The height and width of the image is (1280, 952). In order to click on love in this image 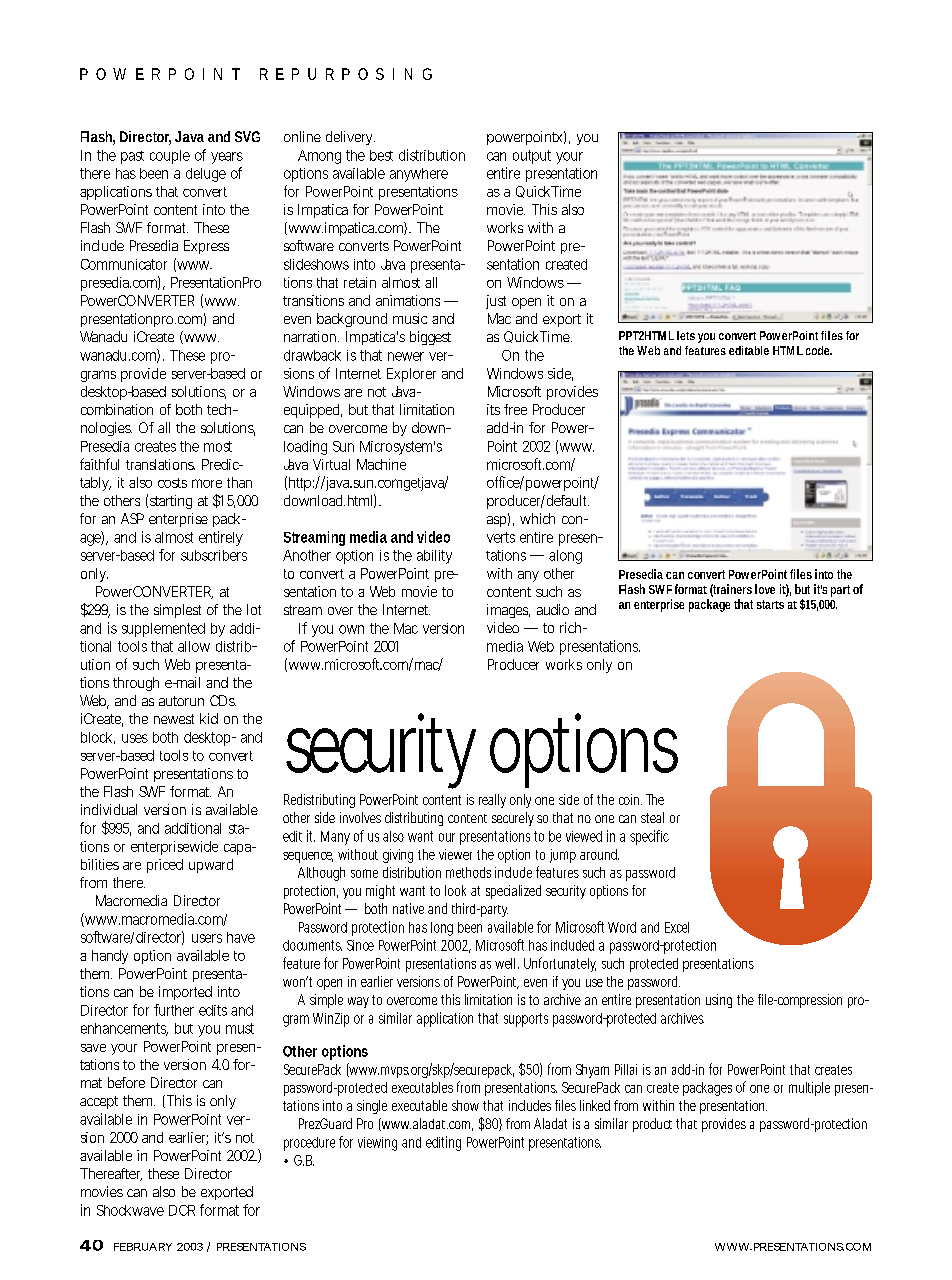, I will do `click(765, 589)`.
